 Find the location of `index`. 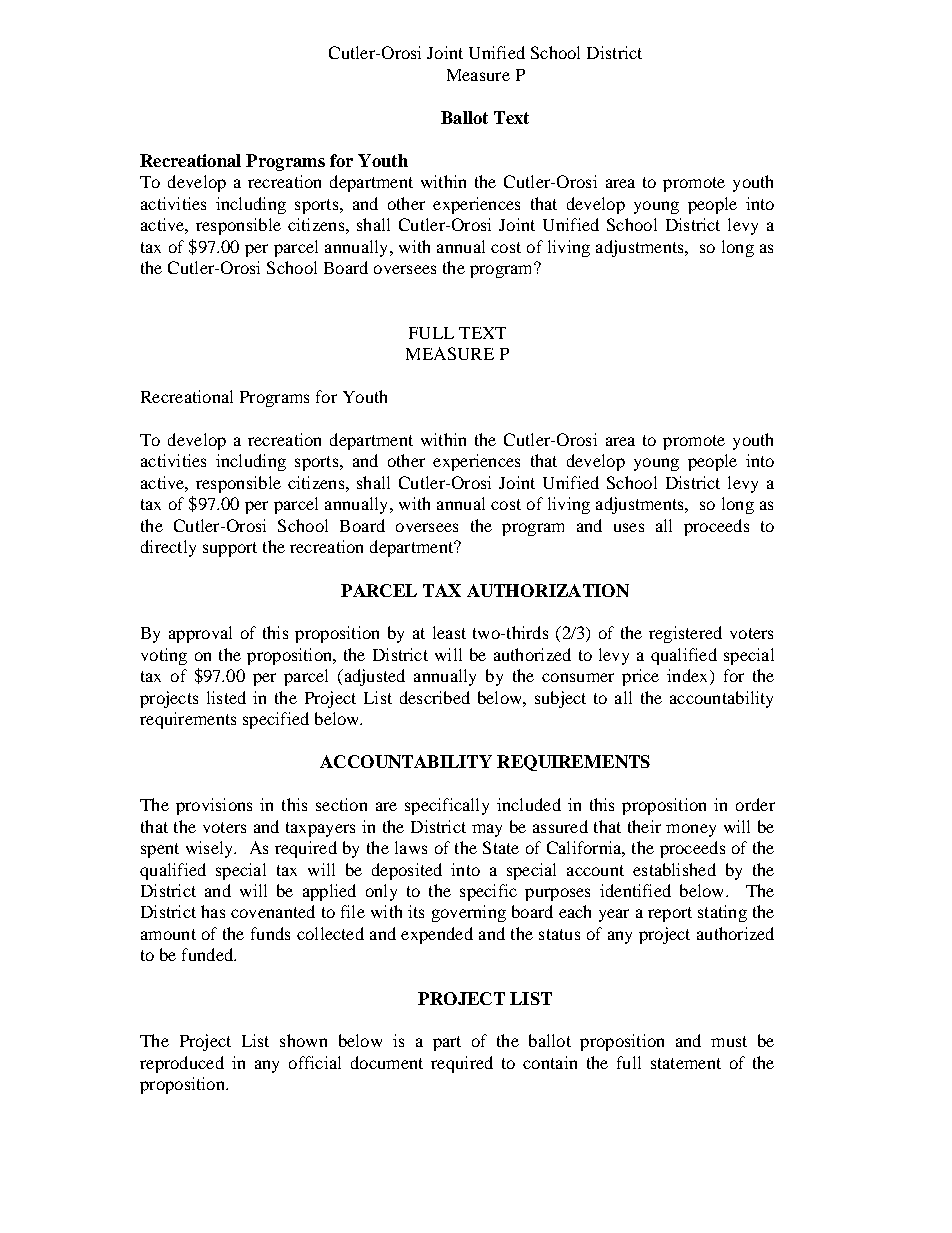

index is located at coordinates (689, 677).
